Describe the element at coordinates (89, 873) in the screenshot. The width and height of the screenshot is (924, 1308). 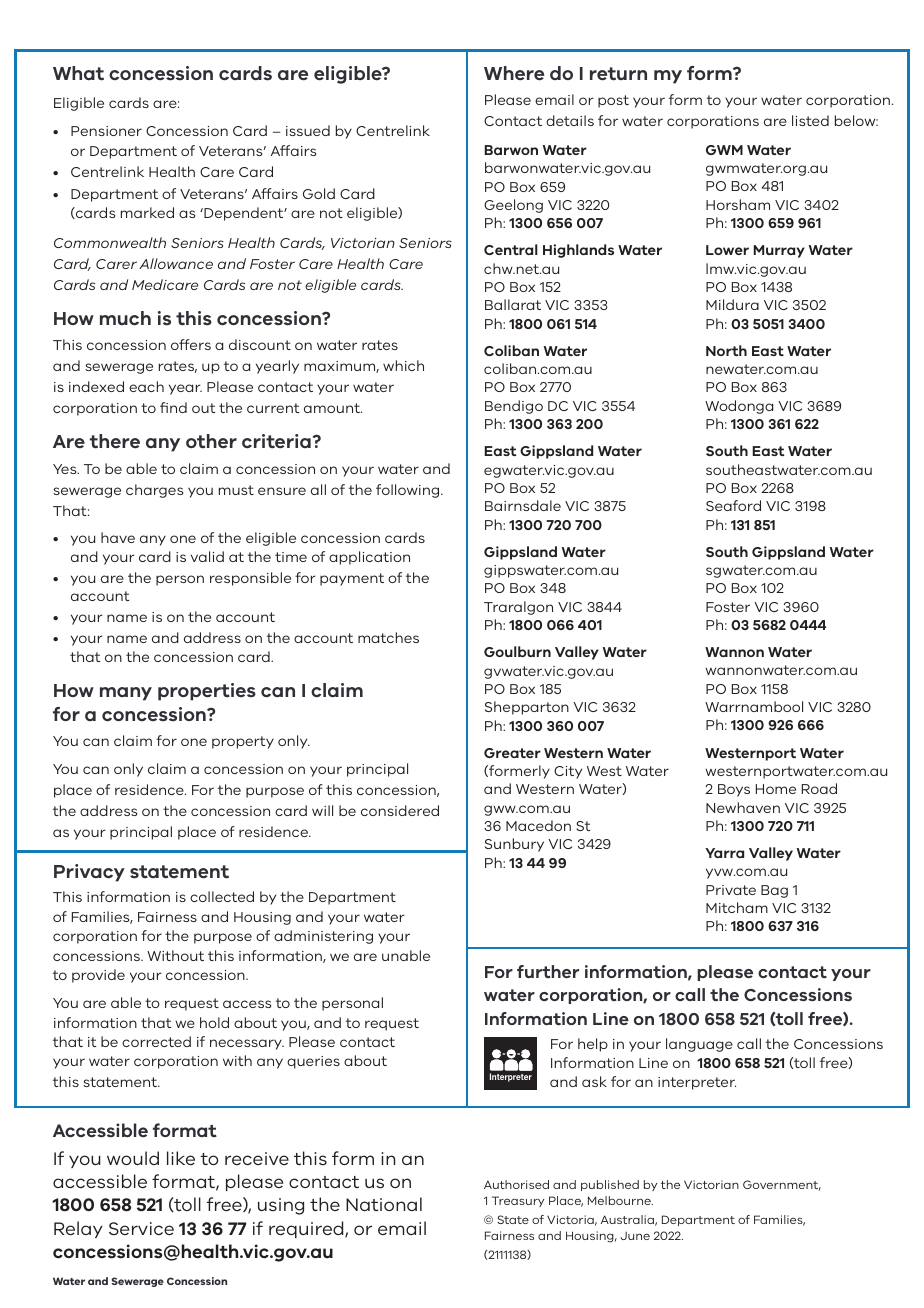
I see `Privacy` at that location.
